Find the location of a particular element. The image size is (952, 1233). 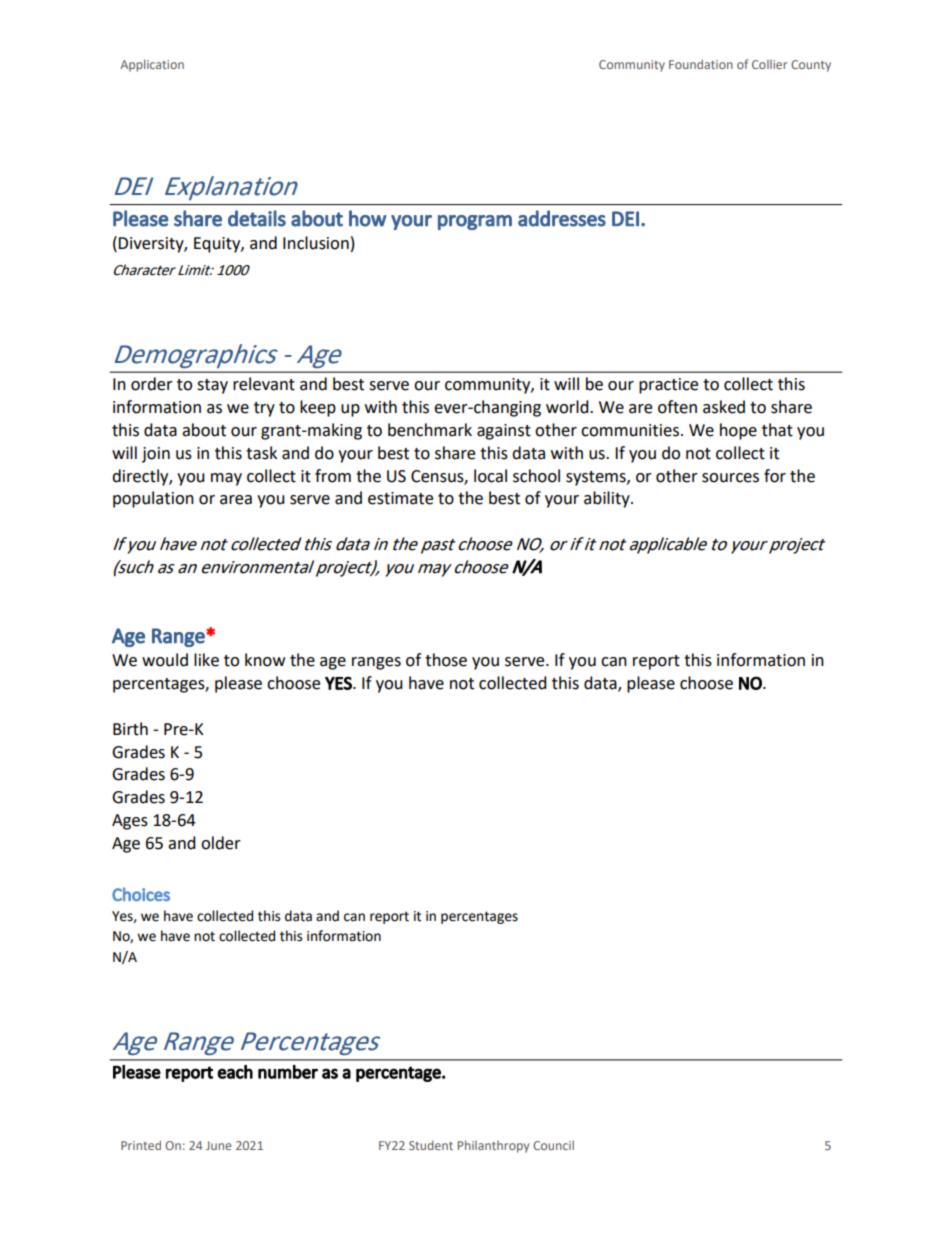

sources is located at coordinates (730, 478).
